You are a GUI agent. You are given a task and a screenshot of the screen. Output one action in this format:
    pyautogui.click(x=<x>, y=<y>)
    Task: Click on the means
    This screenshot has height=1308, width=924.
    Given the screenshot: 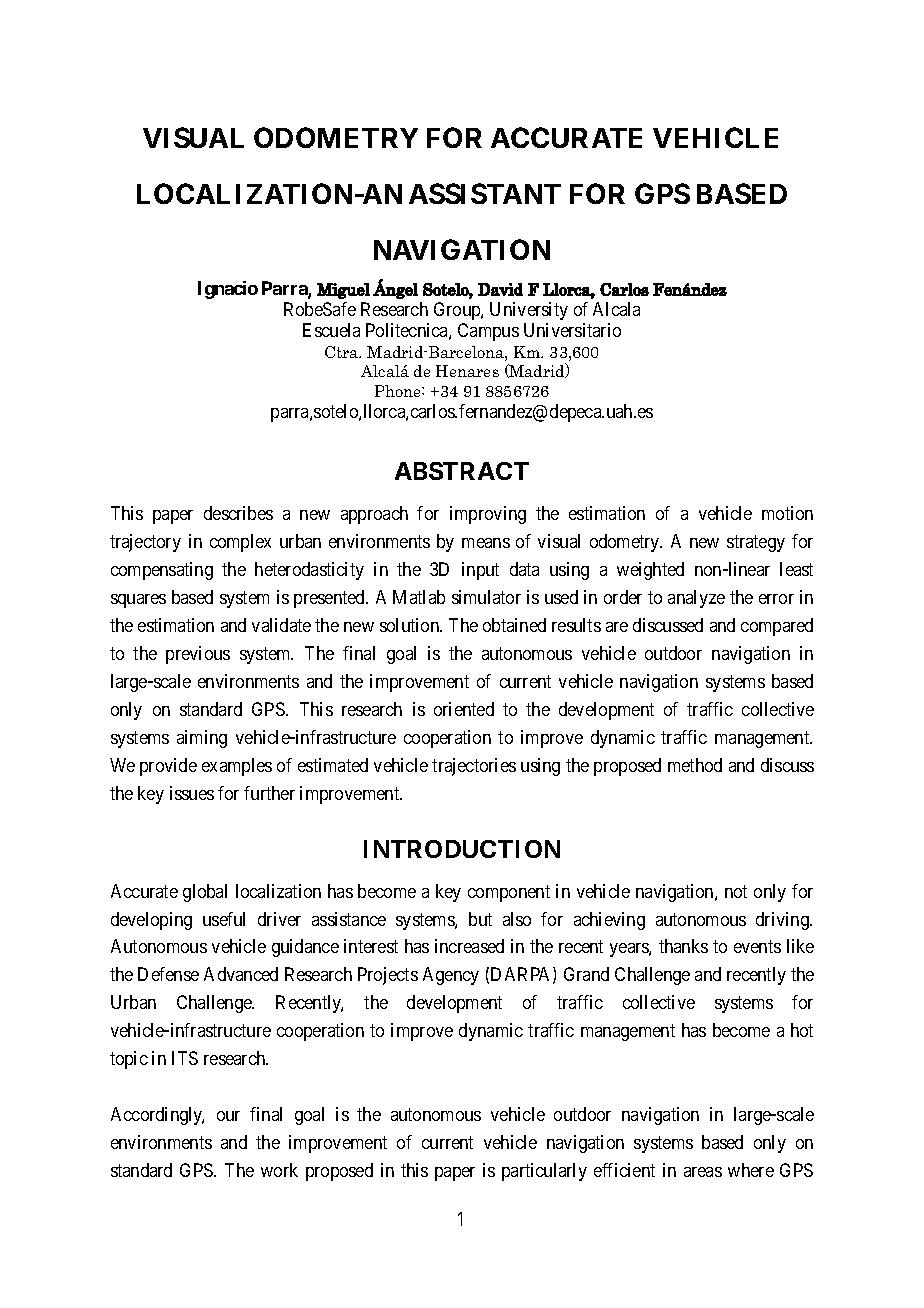 What is the action you would take?
    pyautogui.click(x=486, y=543)
